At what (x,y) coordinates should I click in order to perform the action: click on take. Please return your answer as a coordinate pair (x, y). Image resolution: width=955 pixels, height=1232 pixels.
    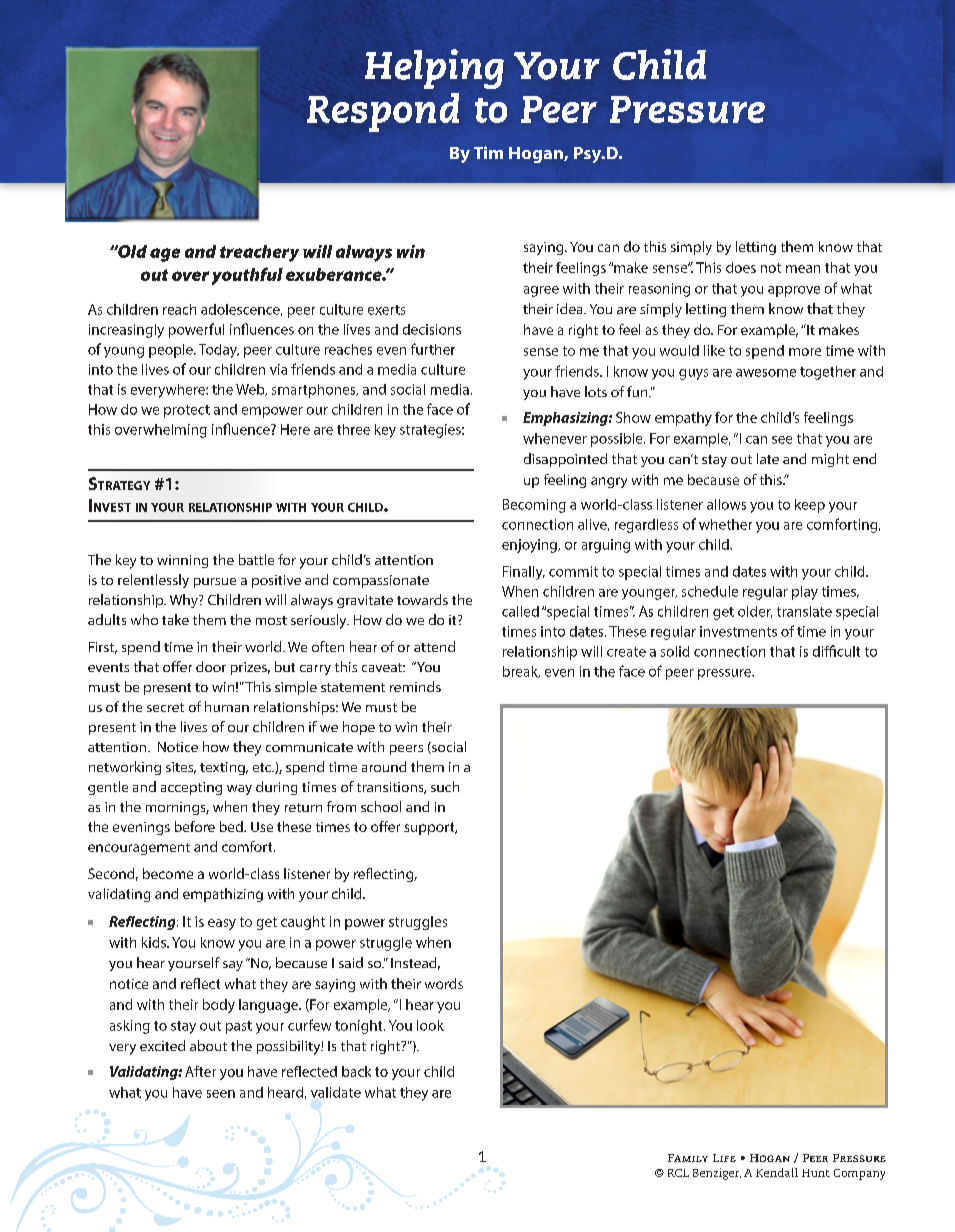
    Looking at the image, I should click on (175, 619).
